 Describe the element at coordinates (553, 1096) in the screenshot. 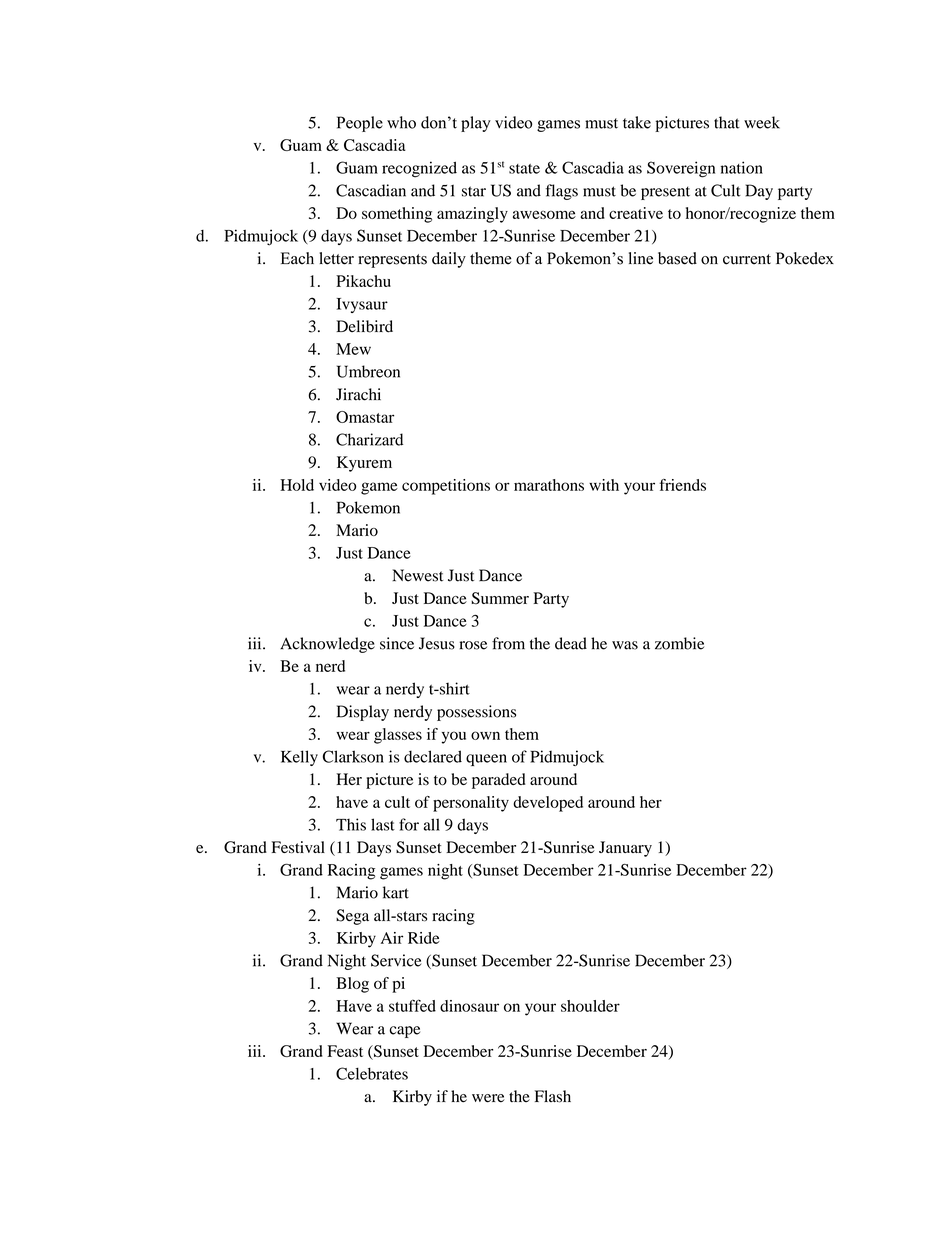

I see `Flash` at that location.
